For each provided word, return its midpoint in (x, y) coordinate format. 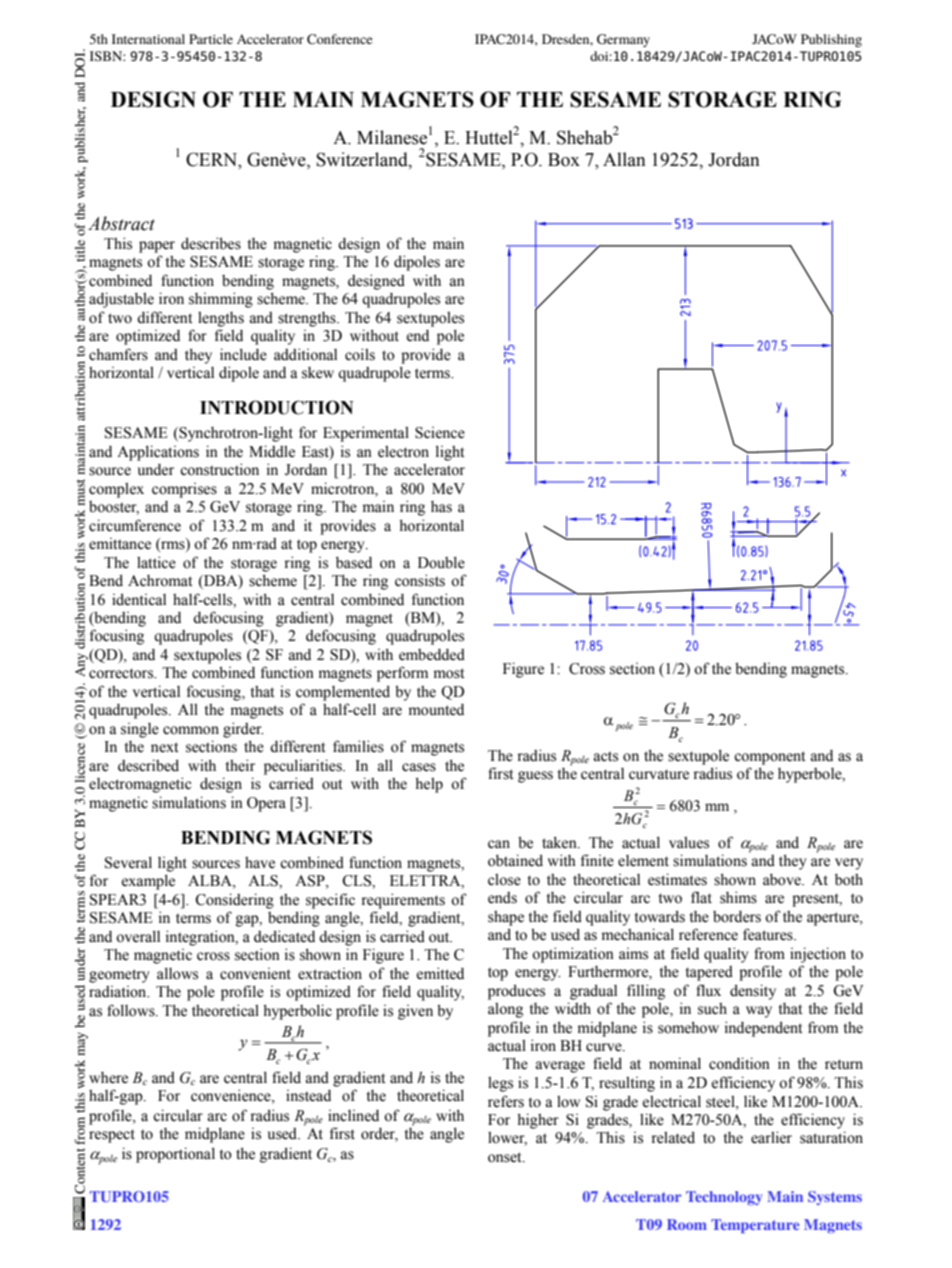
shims (738, 897)
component (769, 758)
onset (506, 1157)
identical (139, 599)
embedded (432, 654)
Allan (624, 159)
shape (506, 918)
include (243, 354)
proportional (175, 1155)
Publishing (831, 40)
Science (440, 433)
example (148, 882)
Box (564, 160)
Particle (211, 39)
